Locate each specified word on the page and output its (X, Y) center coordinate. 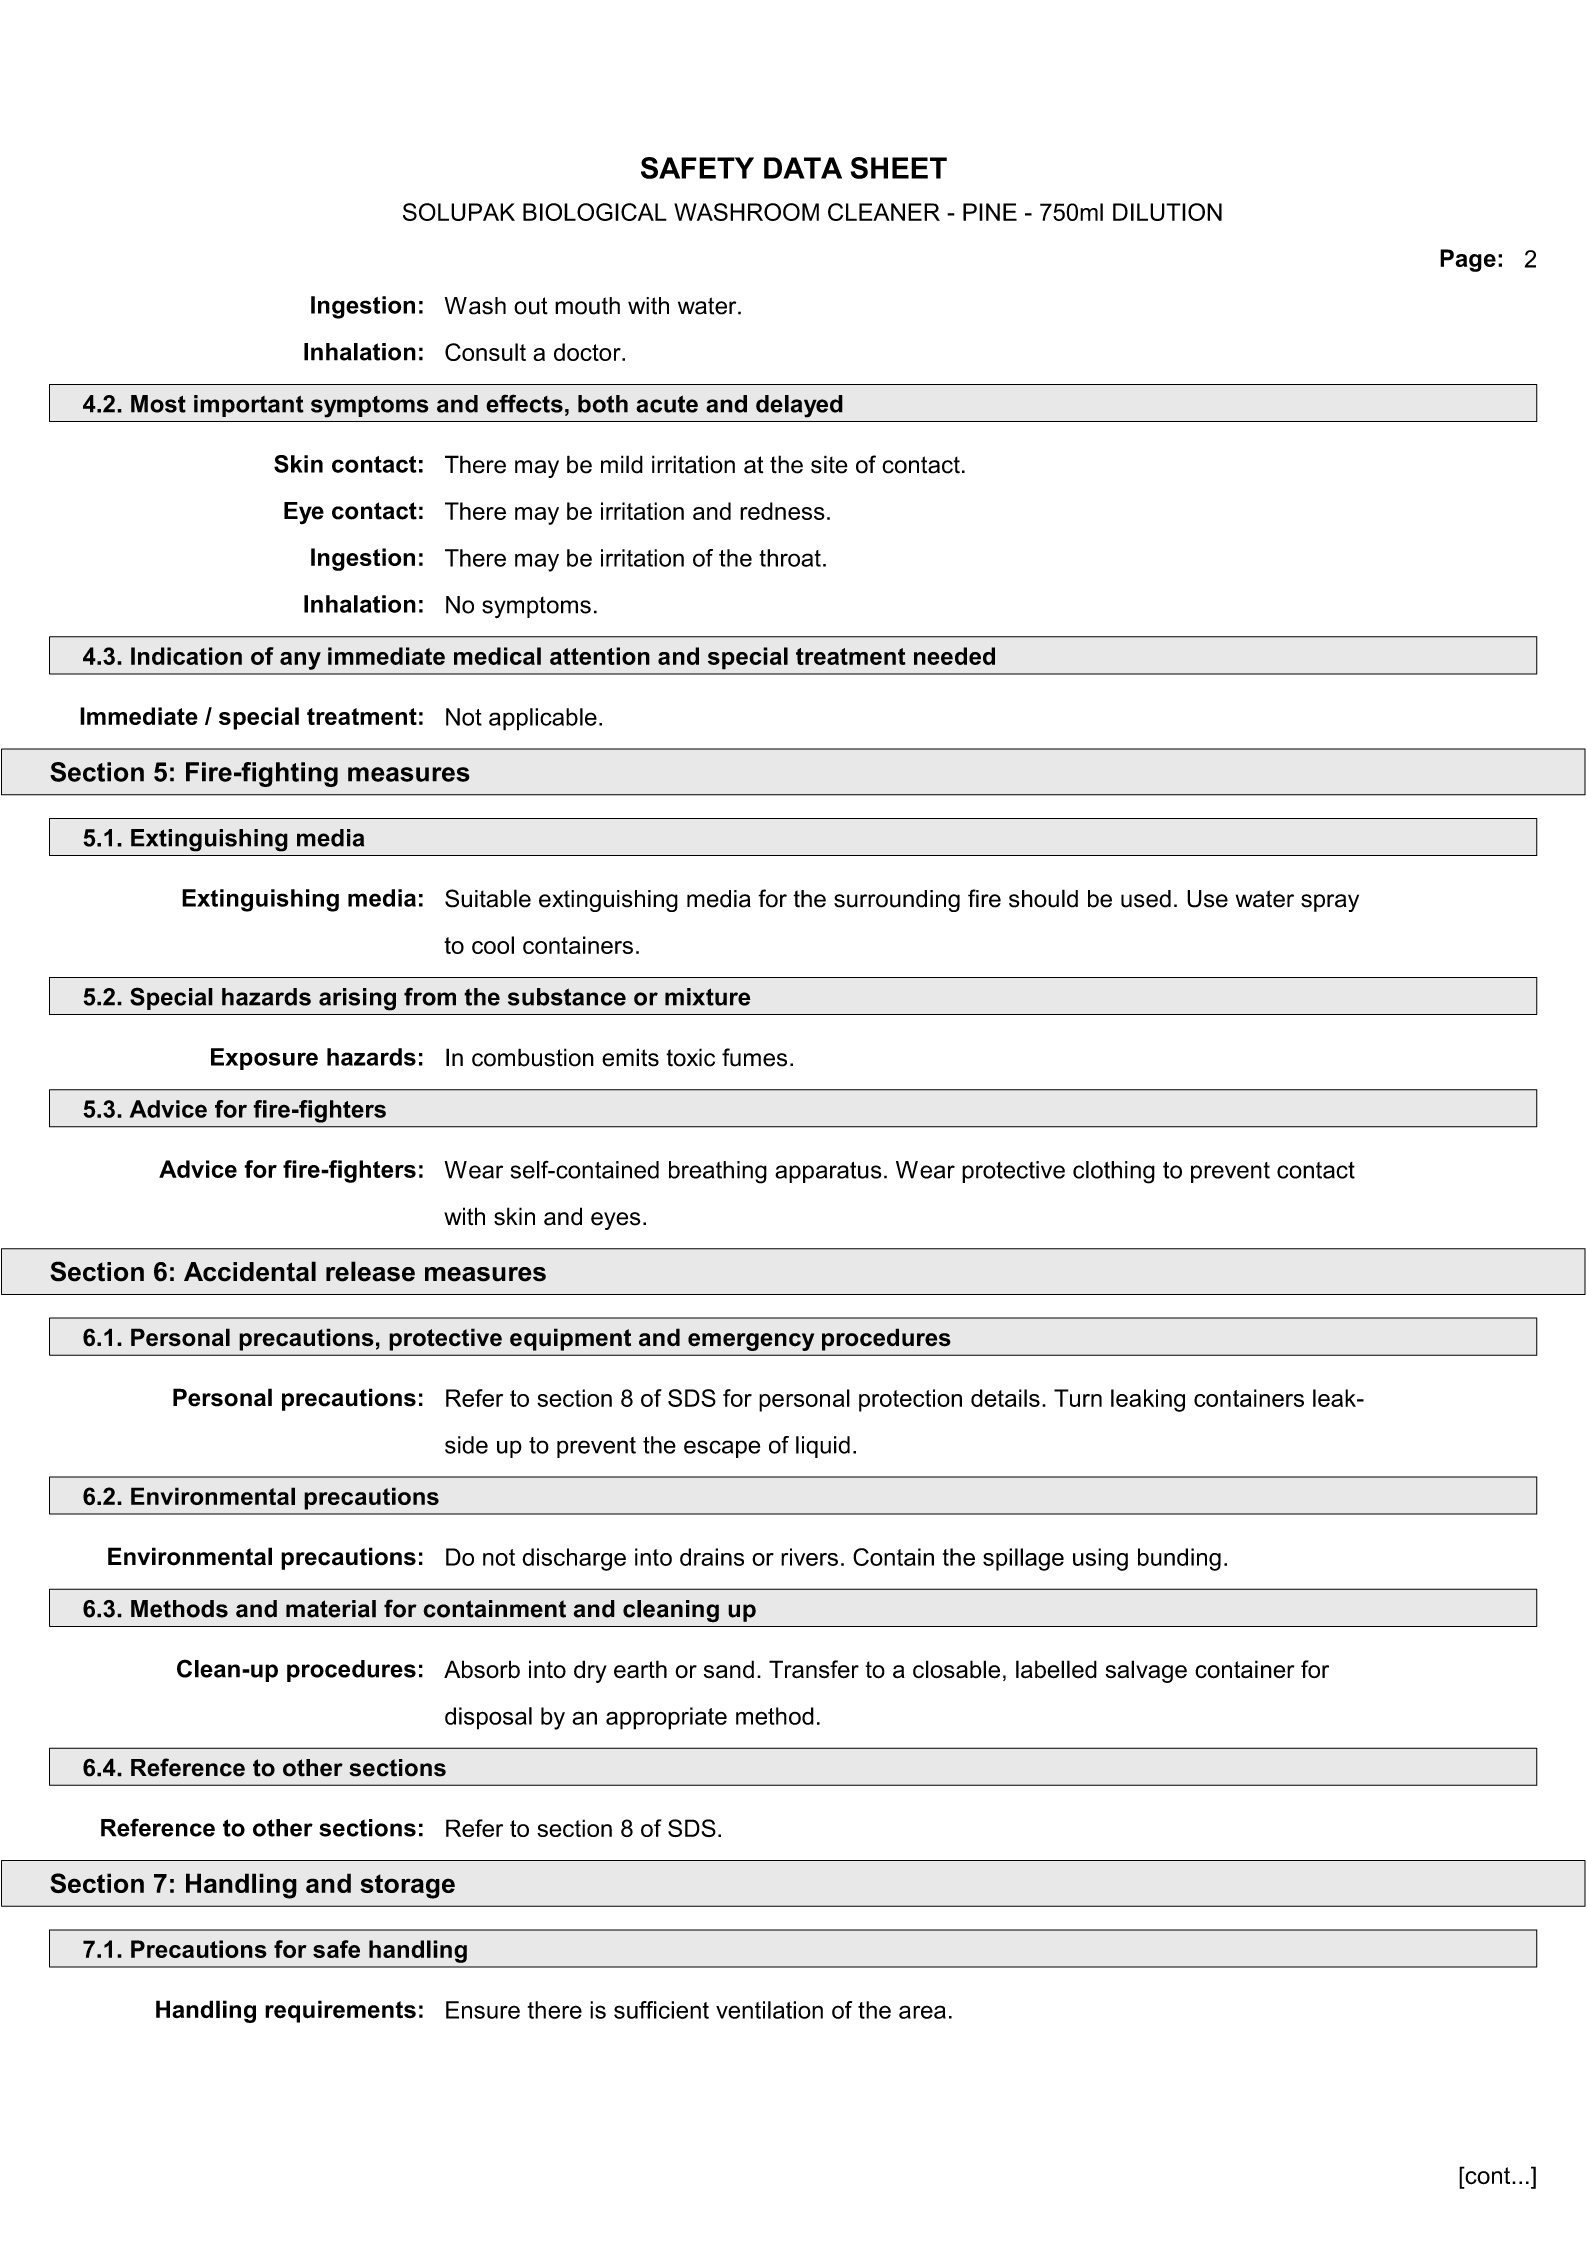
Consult (485, 352)
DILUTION (1167, 212)
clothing (1114, 1172)
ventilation (769, 2010)
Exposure (264, 1059)
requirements (340, 2011)
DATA (803, 168)
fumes (754, 1057)
